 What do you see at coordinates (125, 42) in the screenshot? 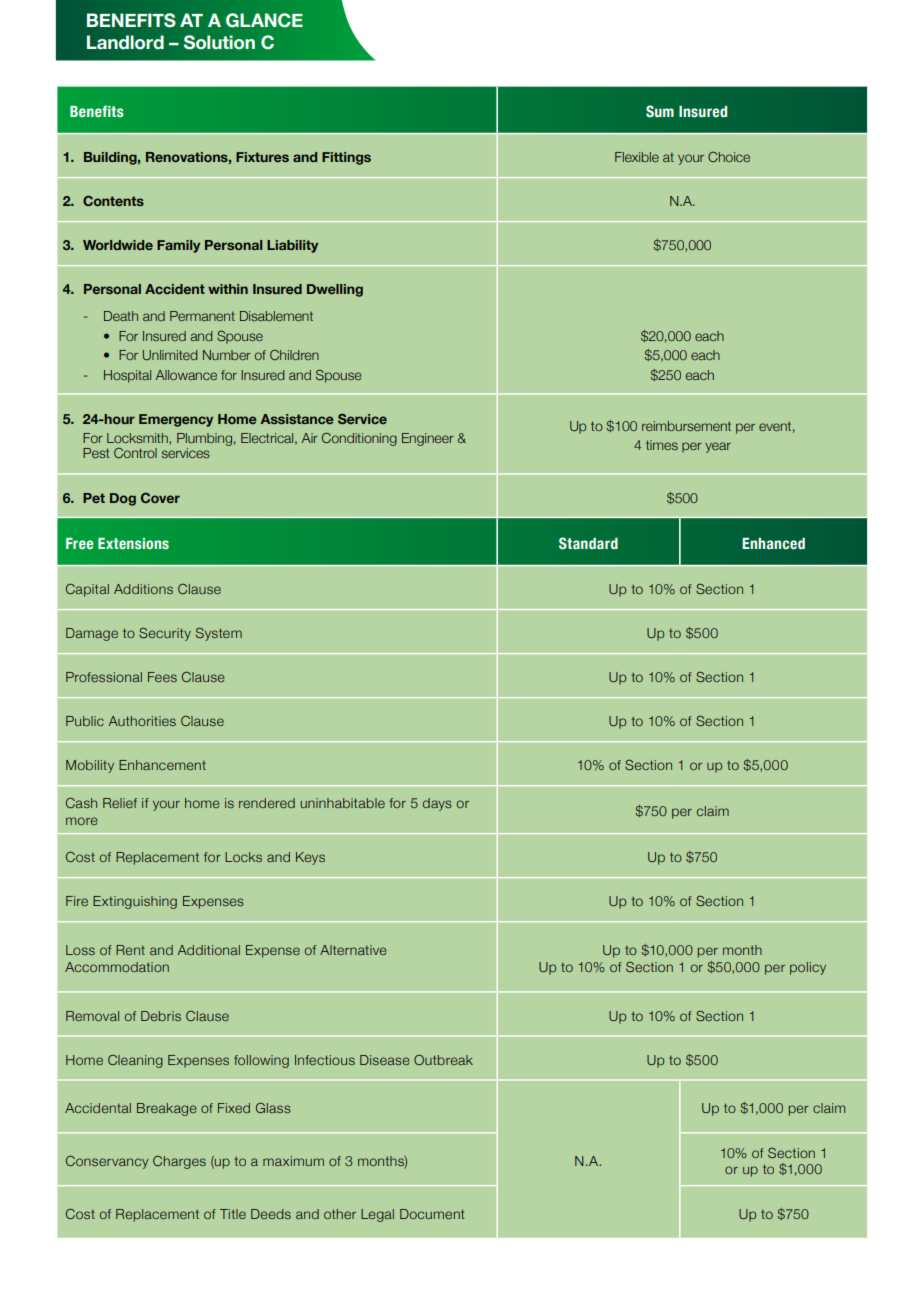
I see `Landlord` at bounding box center [125, 42].
